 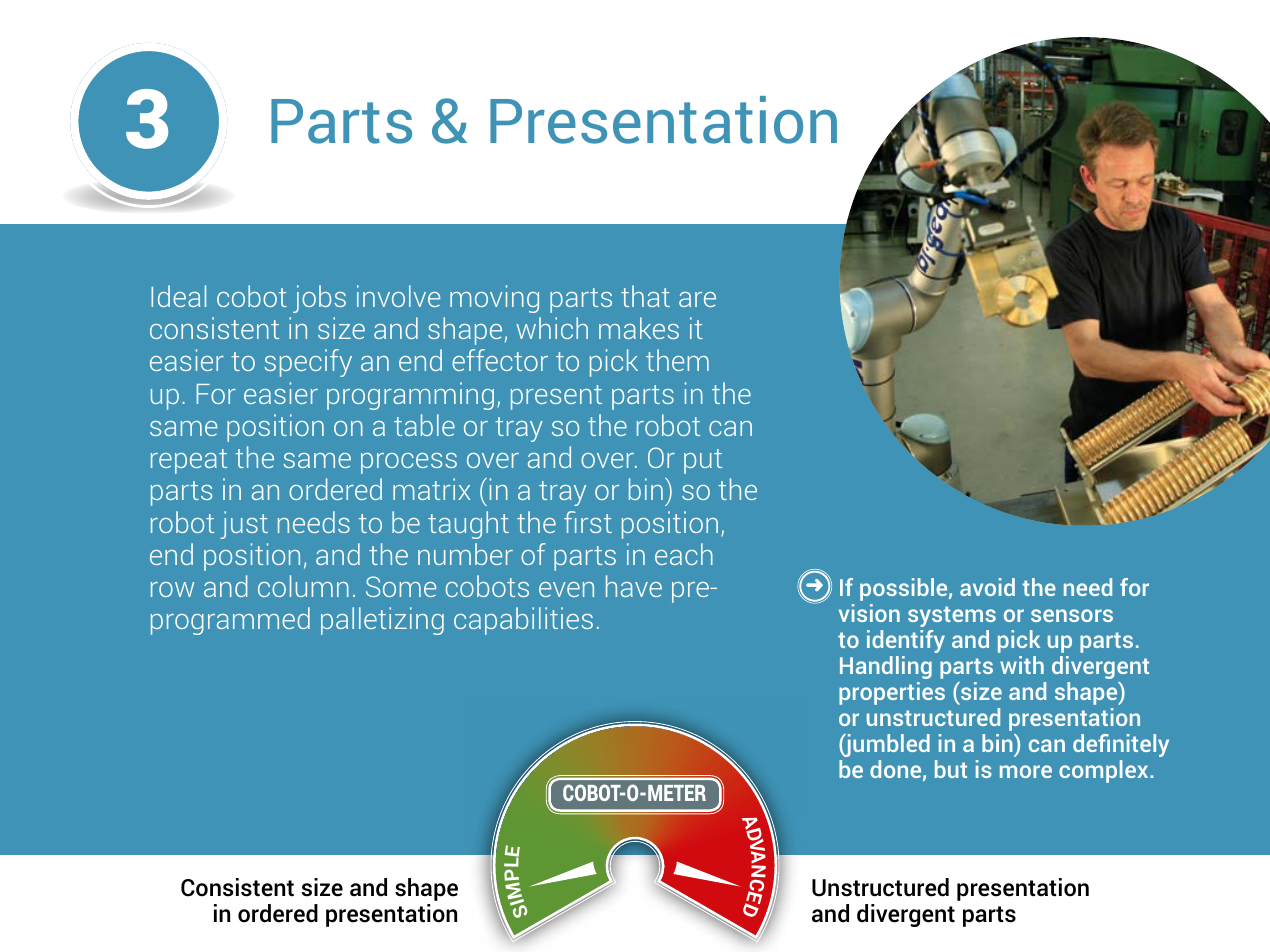 What do you see at coordinates (523, 621) in the document?
I see `capabilities` at bounding box center [523, 621].
